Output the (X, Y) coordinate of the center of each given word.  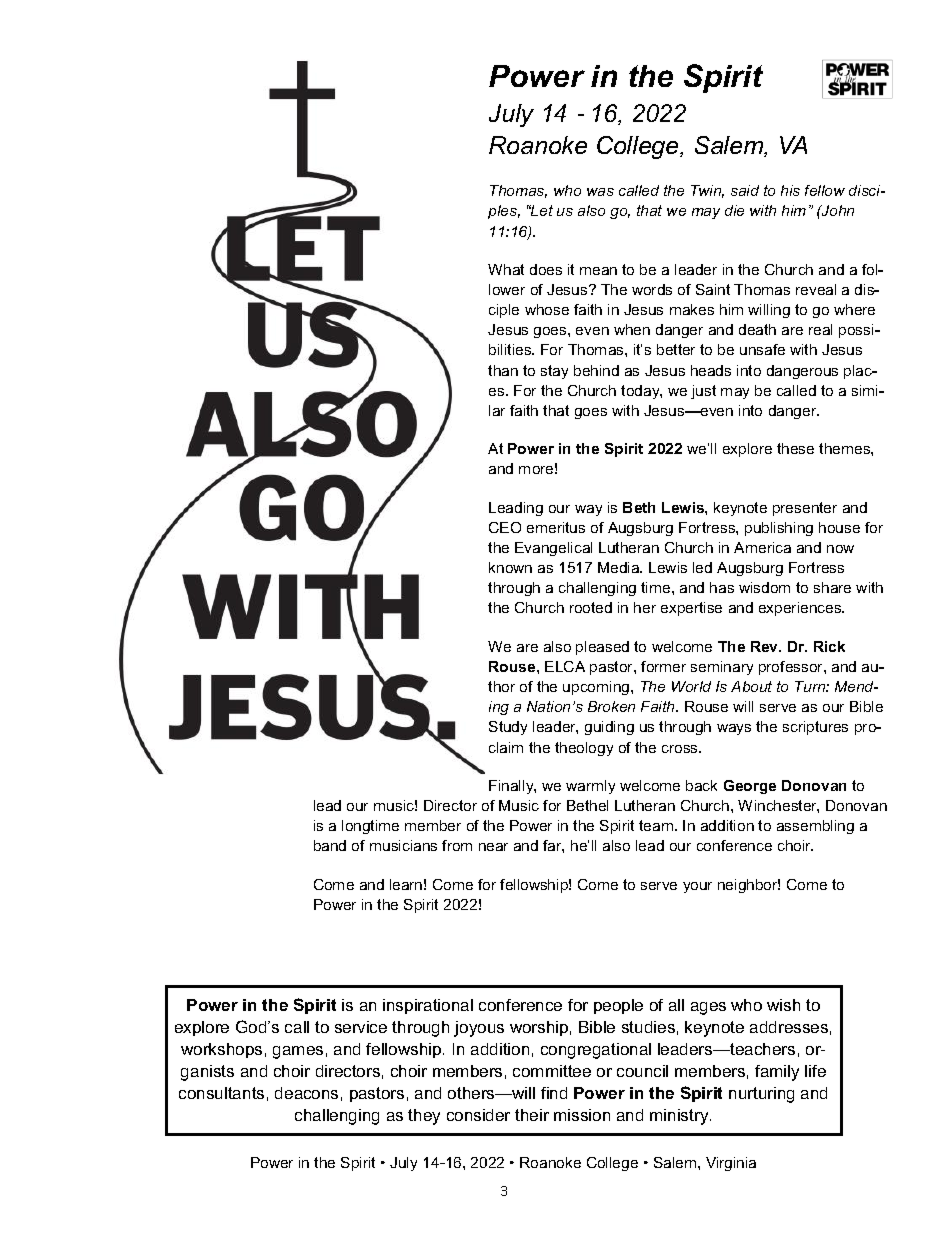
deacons (306, 1093)
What (506, 269)
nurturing (761, 1095)
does (546, 269)
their (532, 1115)
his (790, 190)
